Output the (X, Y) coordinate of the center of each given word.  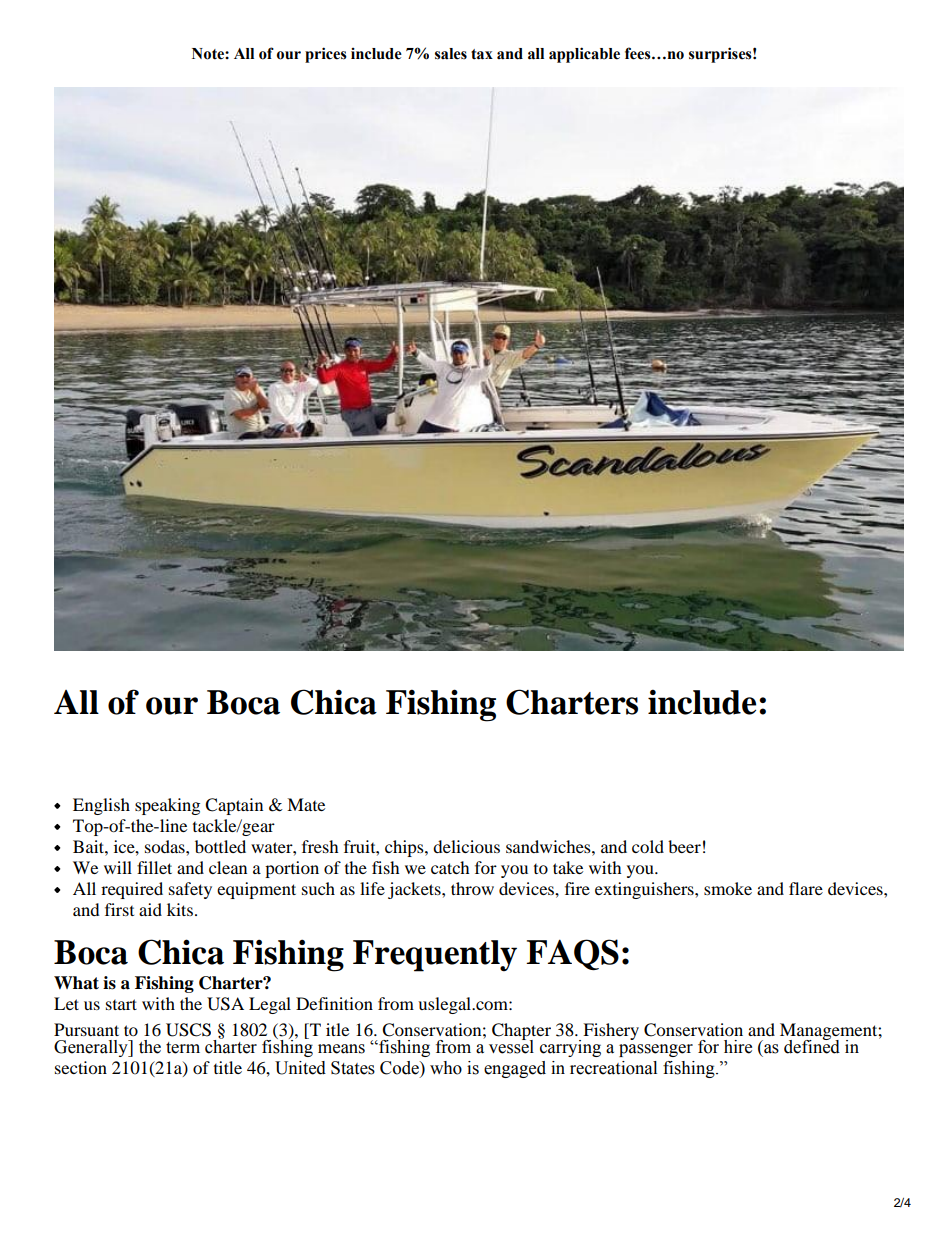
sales (451, 54)
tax (482, 54)
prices (326, 55)
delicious (466, 846)
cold (648, 846)
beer (684, 846)
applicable (584, 55)
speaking (167, 806)
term (183, 1048)
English (101, 806)
